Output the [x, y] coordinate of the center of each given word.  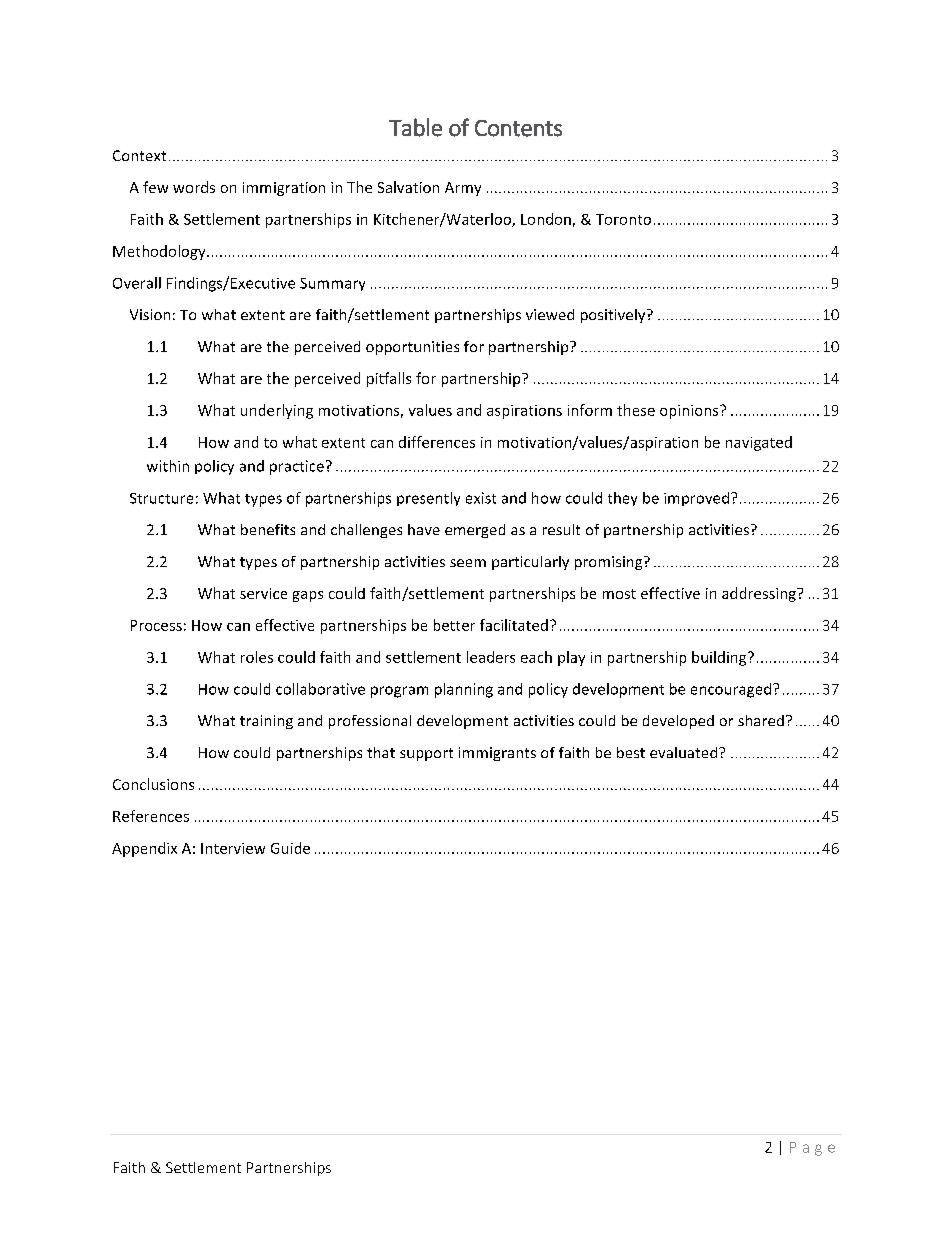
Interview [233, 848]
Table [415, 127]
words [194, 187]
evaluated [685, 752]
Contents [518, 128]
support [426, 754]
